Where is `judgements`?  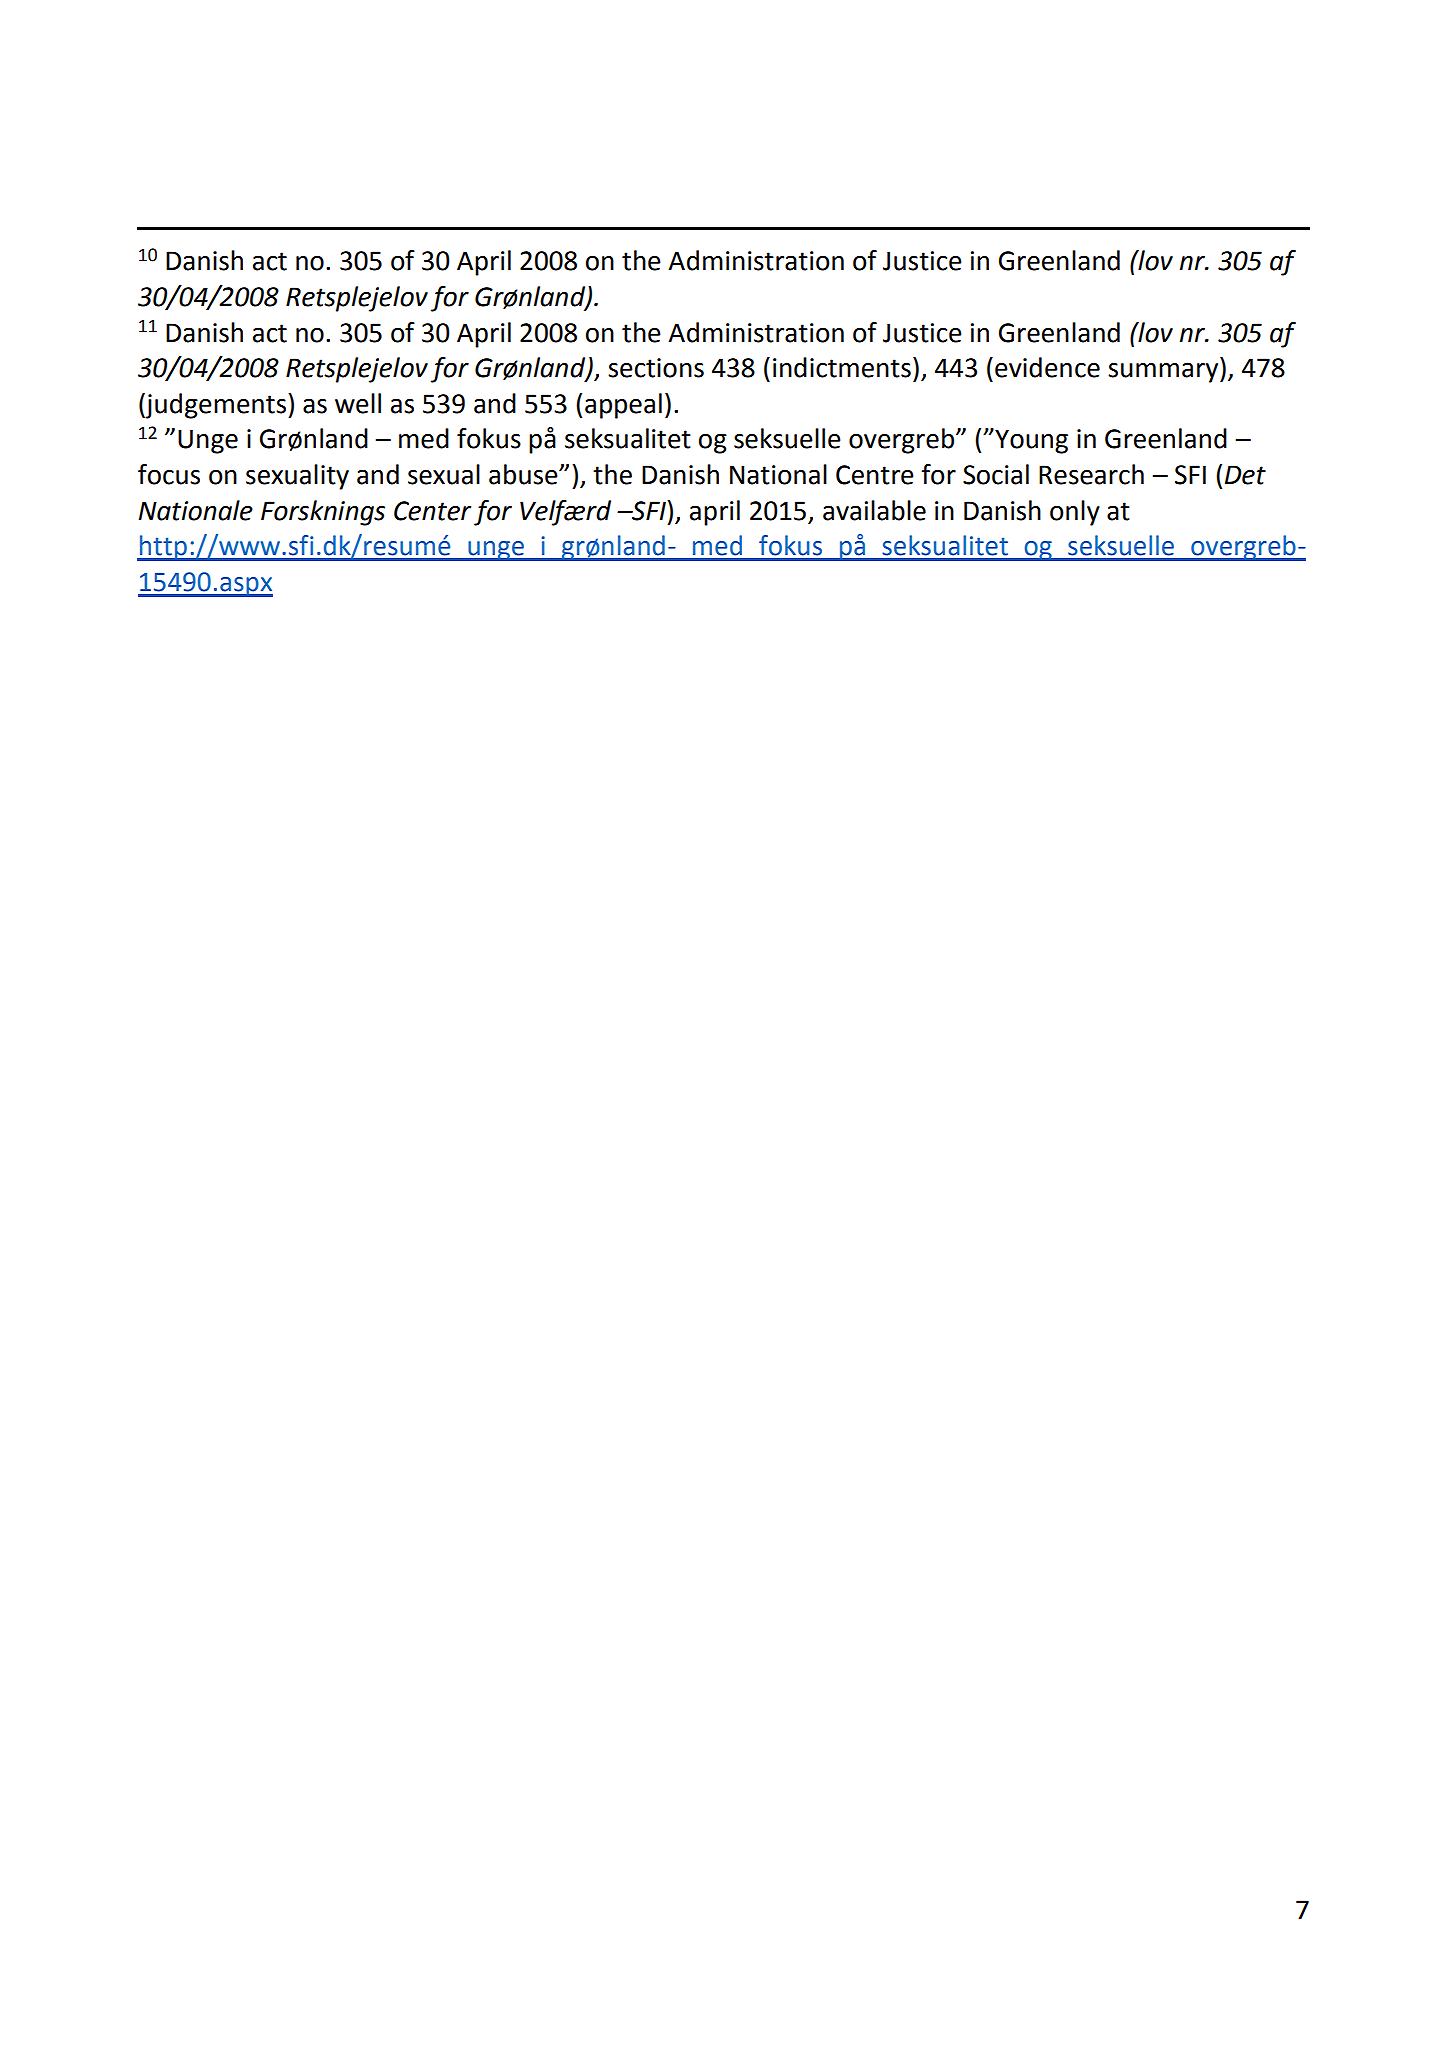 judgements is located at coordinates (215, 406).
